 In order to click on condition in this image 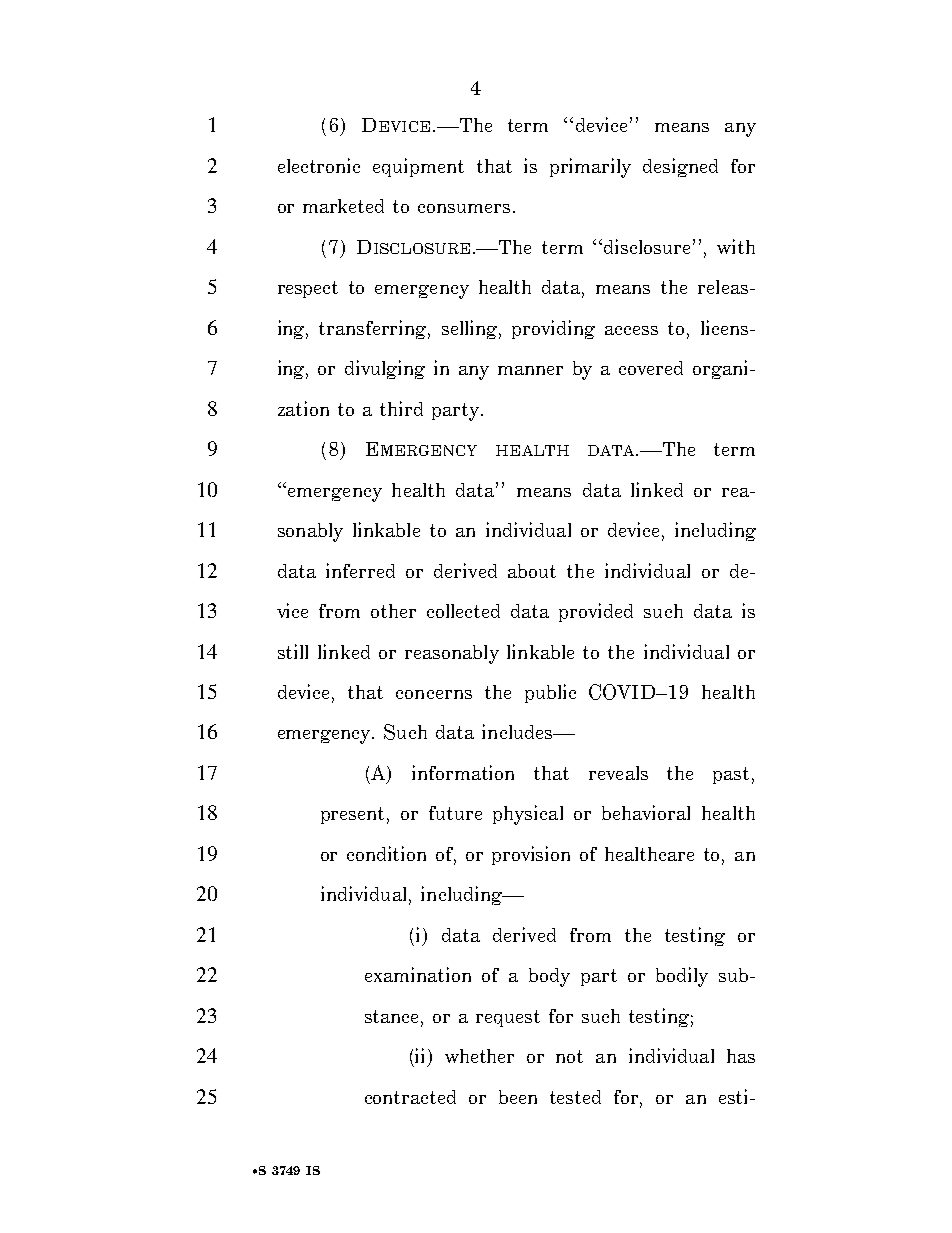, I will do `click(386, 853)`.
